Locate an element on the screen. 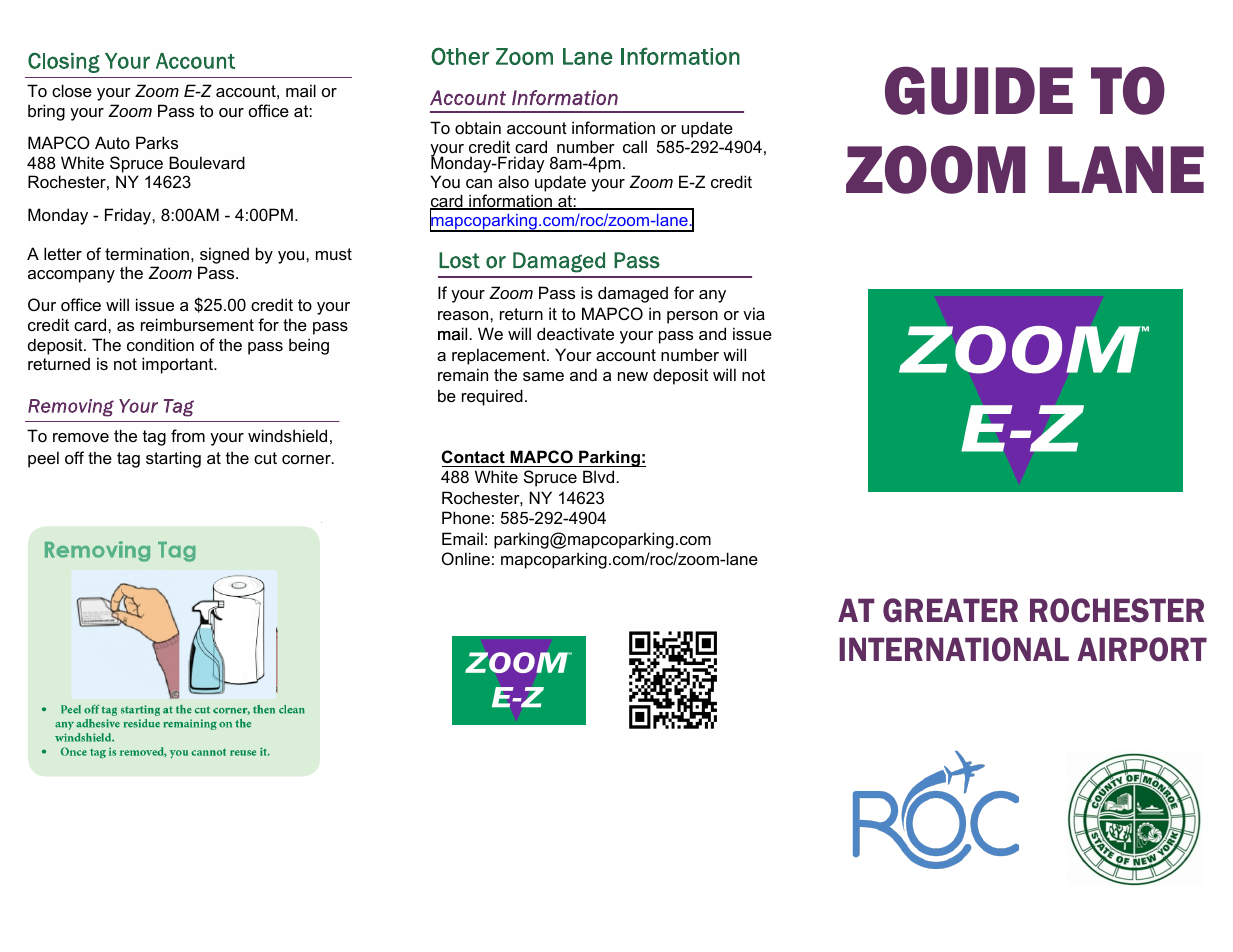  via is located at coordinates (754, 313).
